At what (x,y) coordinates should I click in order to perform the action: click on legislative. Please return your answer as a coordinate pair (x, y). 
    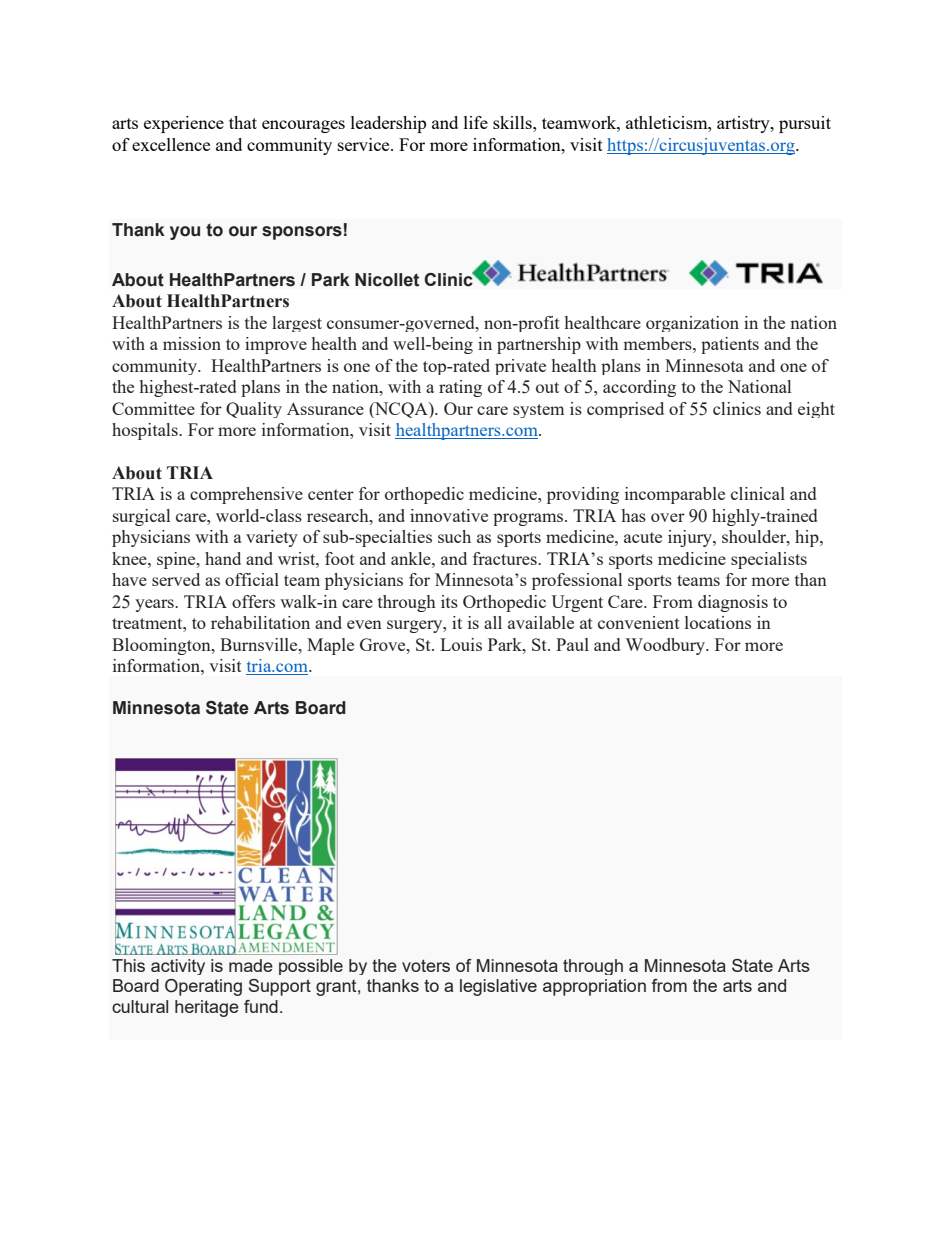
    Looking at the image, I should click on (498, 987).
